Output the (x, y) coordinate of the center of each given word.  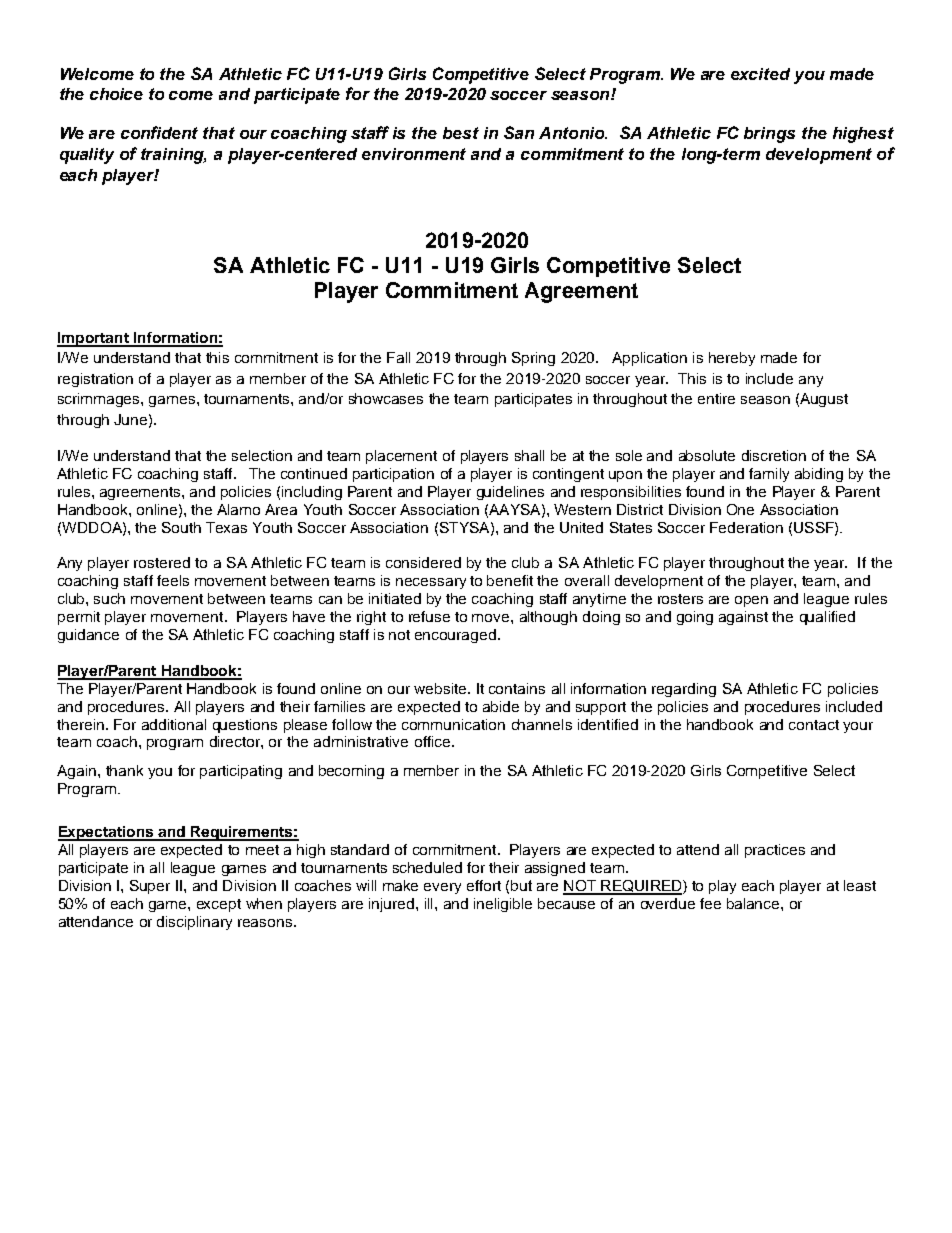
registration (95, 380)
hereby (732, 359)
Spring (533, 359)
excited (760, 74)
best (461, 133)
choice (116, 94)
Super (150, 887)
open (751, 601)
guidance (88, 636)
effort (484, 885)
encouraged (455, 636)
